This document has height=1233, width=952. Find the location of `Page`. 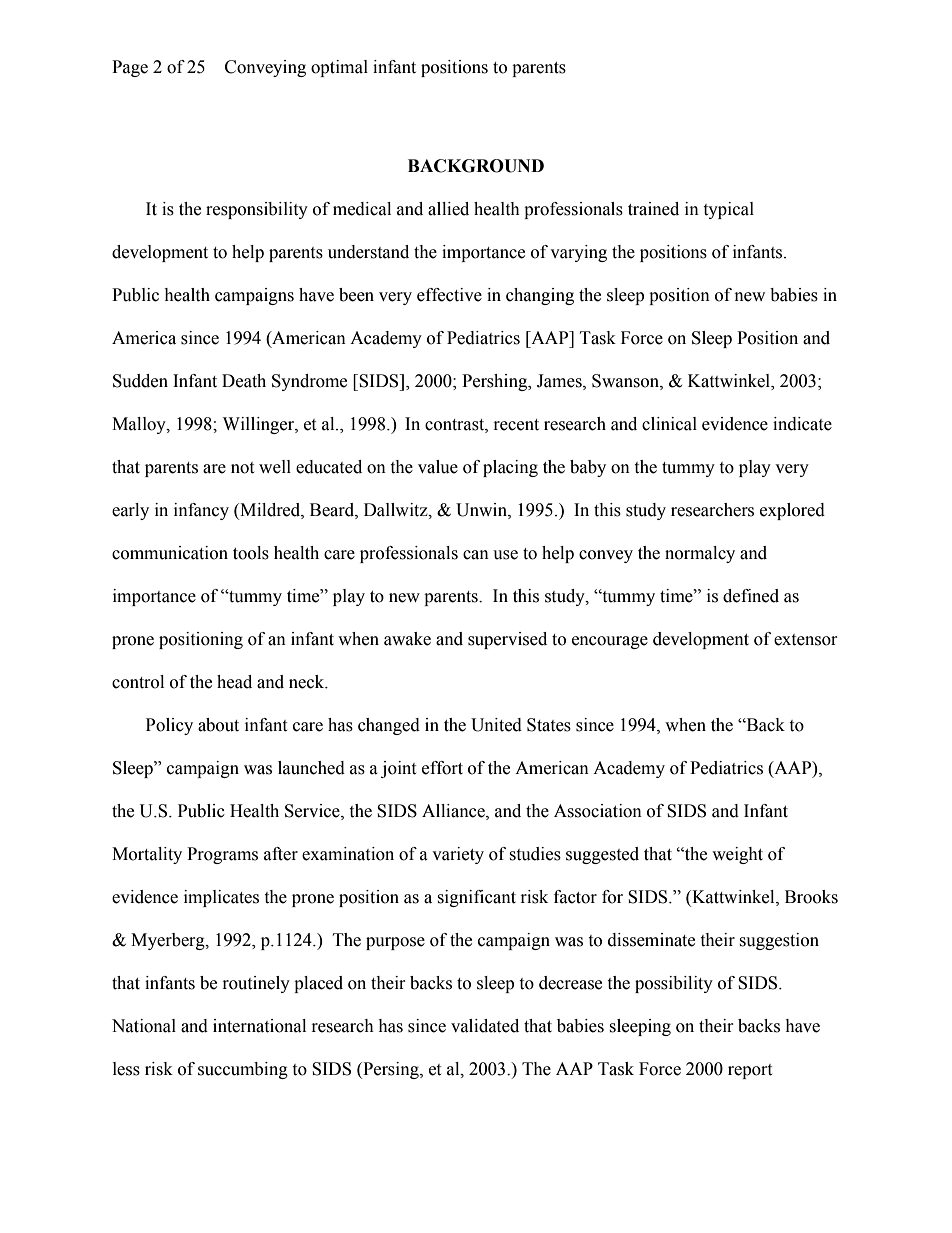

Page is located at coordinates (130, 68).
